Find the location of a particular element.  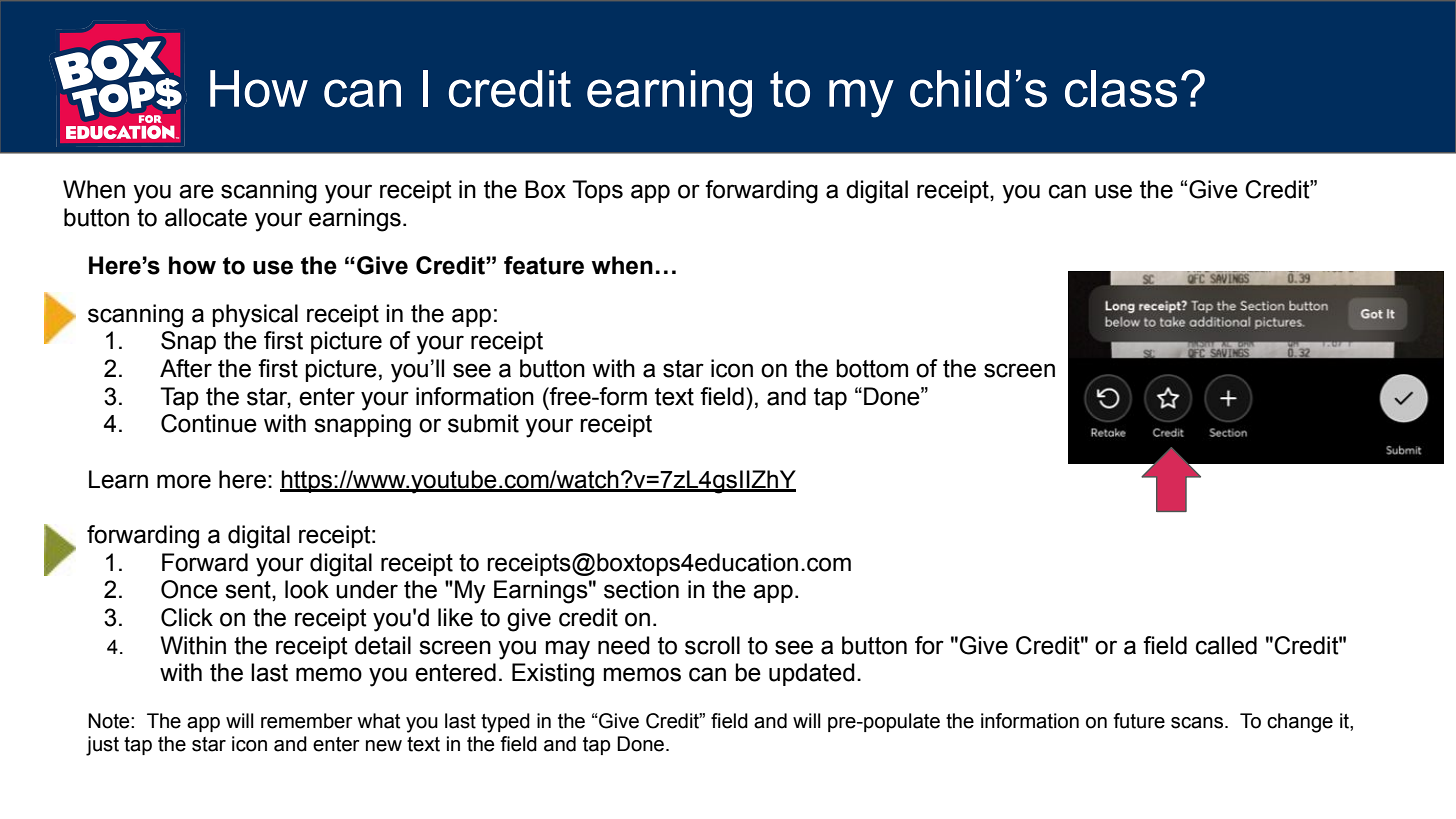

After is located at coordinates (186, 368).
